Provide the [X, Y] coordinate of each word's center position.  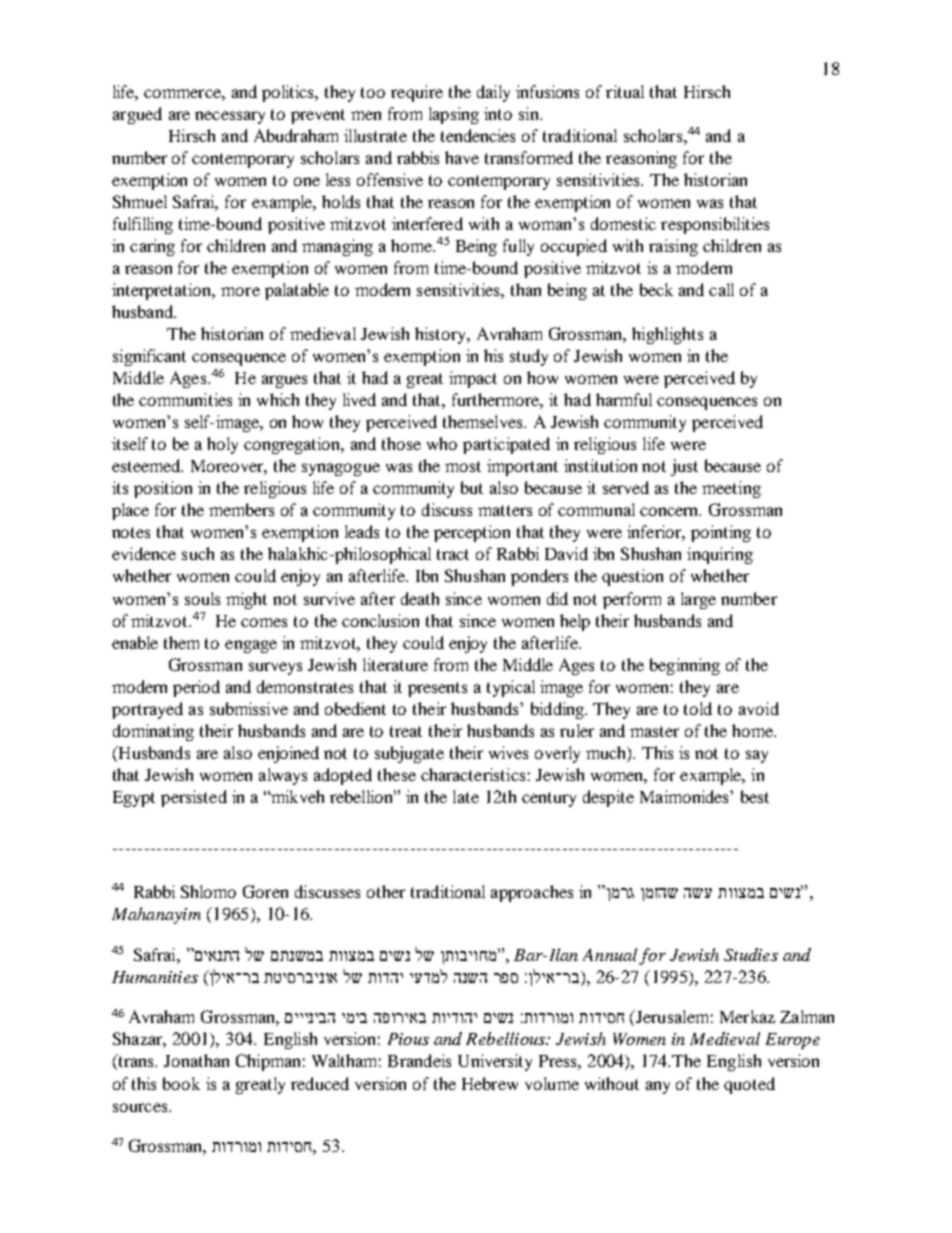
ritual [625, 91]
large [698, 600]
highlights [667, 335]
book [181, 1083]
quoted [749, 1085]
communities [185, 399]
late [466, 796]
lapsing [454, 115]
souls [202, 598]
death [420, 598]
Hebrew [490, 1083]
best [755, 796]
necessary [230, 117]
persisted [194, 798]
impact [473, 379]
